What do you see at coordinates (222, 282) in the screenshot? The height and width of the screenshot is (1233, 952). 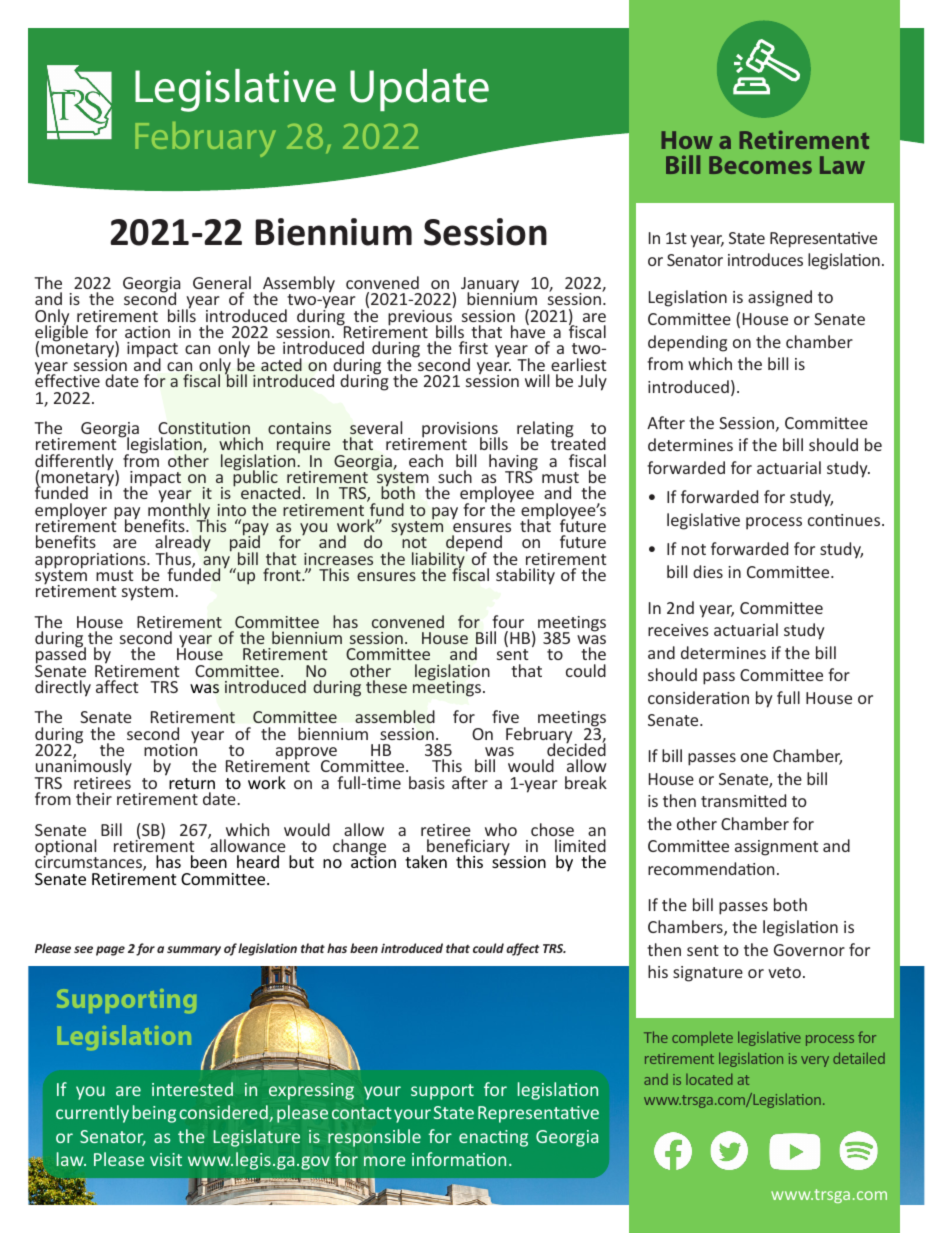 I see `General` at bounding box center [222, 282].
